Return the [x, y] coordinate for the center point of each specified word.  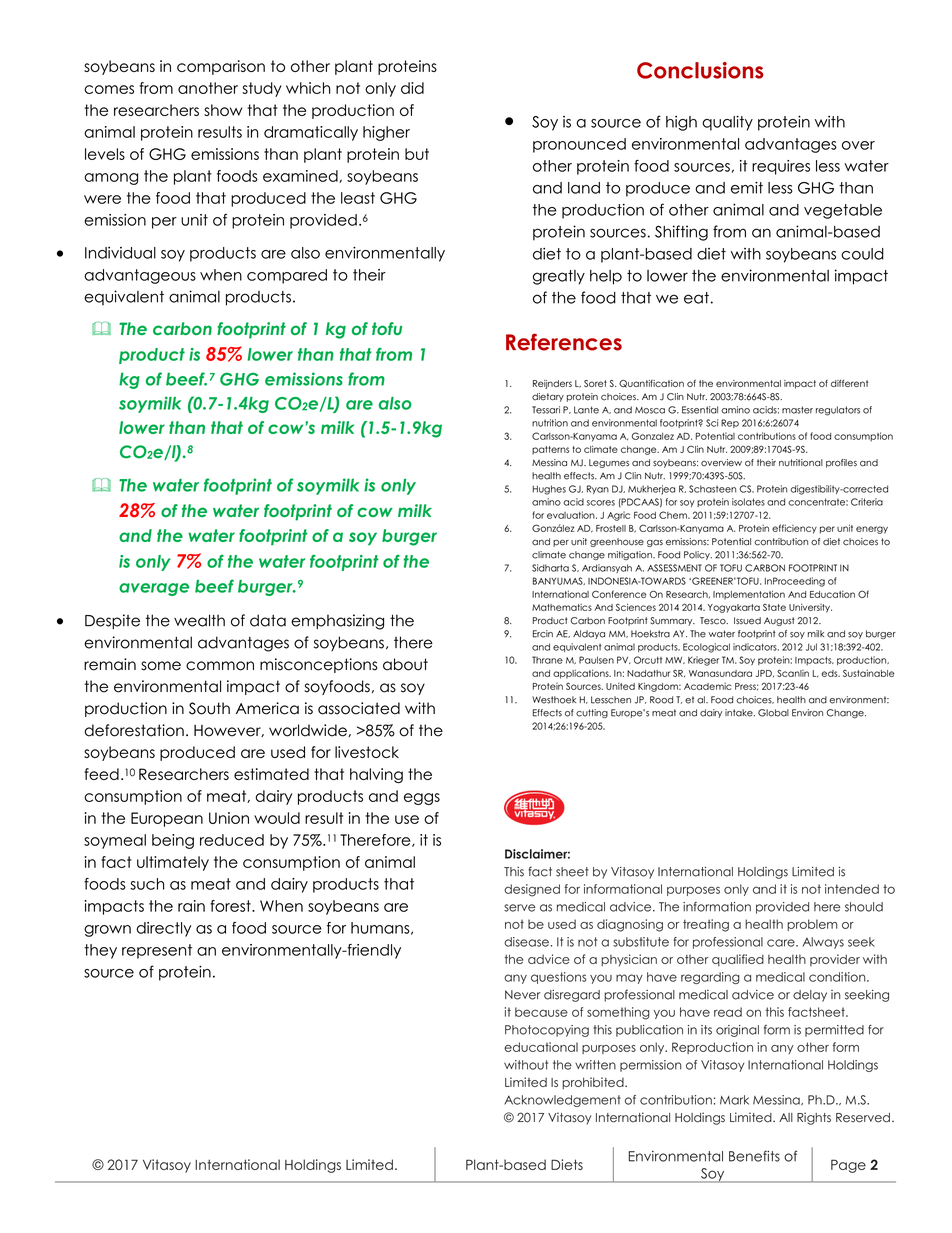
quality [727, 123]
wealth [199, 620]
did [412, 88]
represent [157, 951]
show [223, 110]
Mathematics [562, 607]
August [779, 621]
